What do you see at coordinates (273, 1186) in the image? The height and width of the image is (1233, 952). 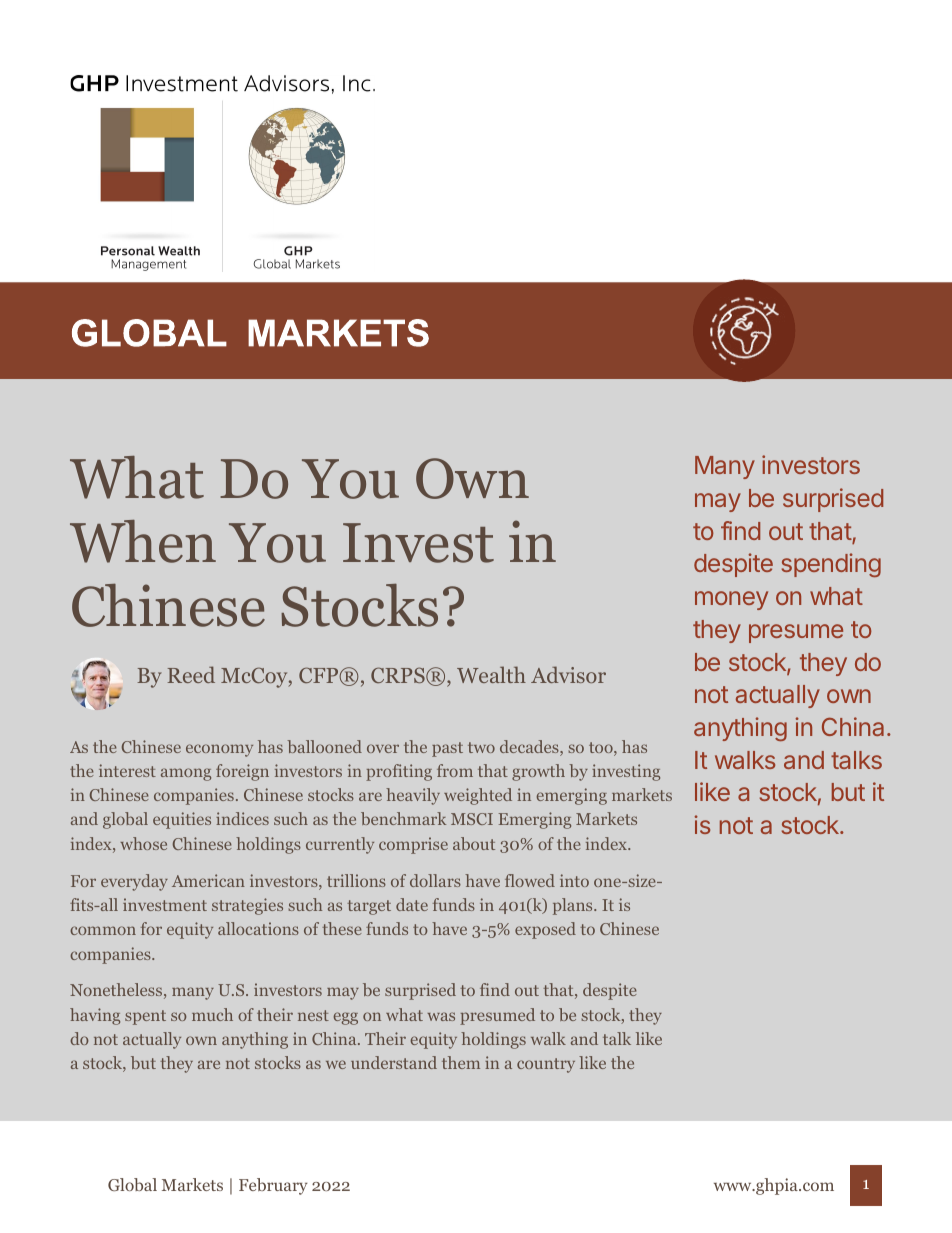 I see `February` at bounding box center [273, 1186].
